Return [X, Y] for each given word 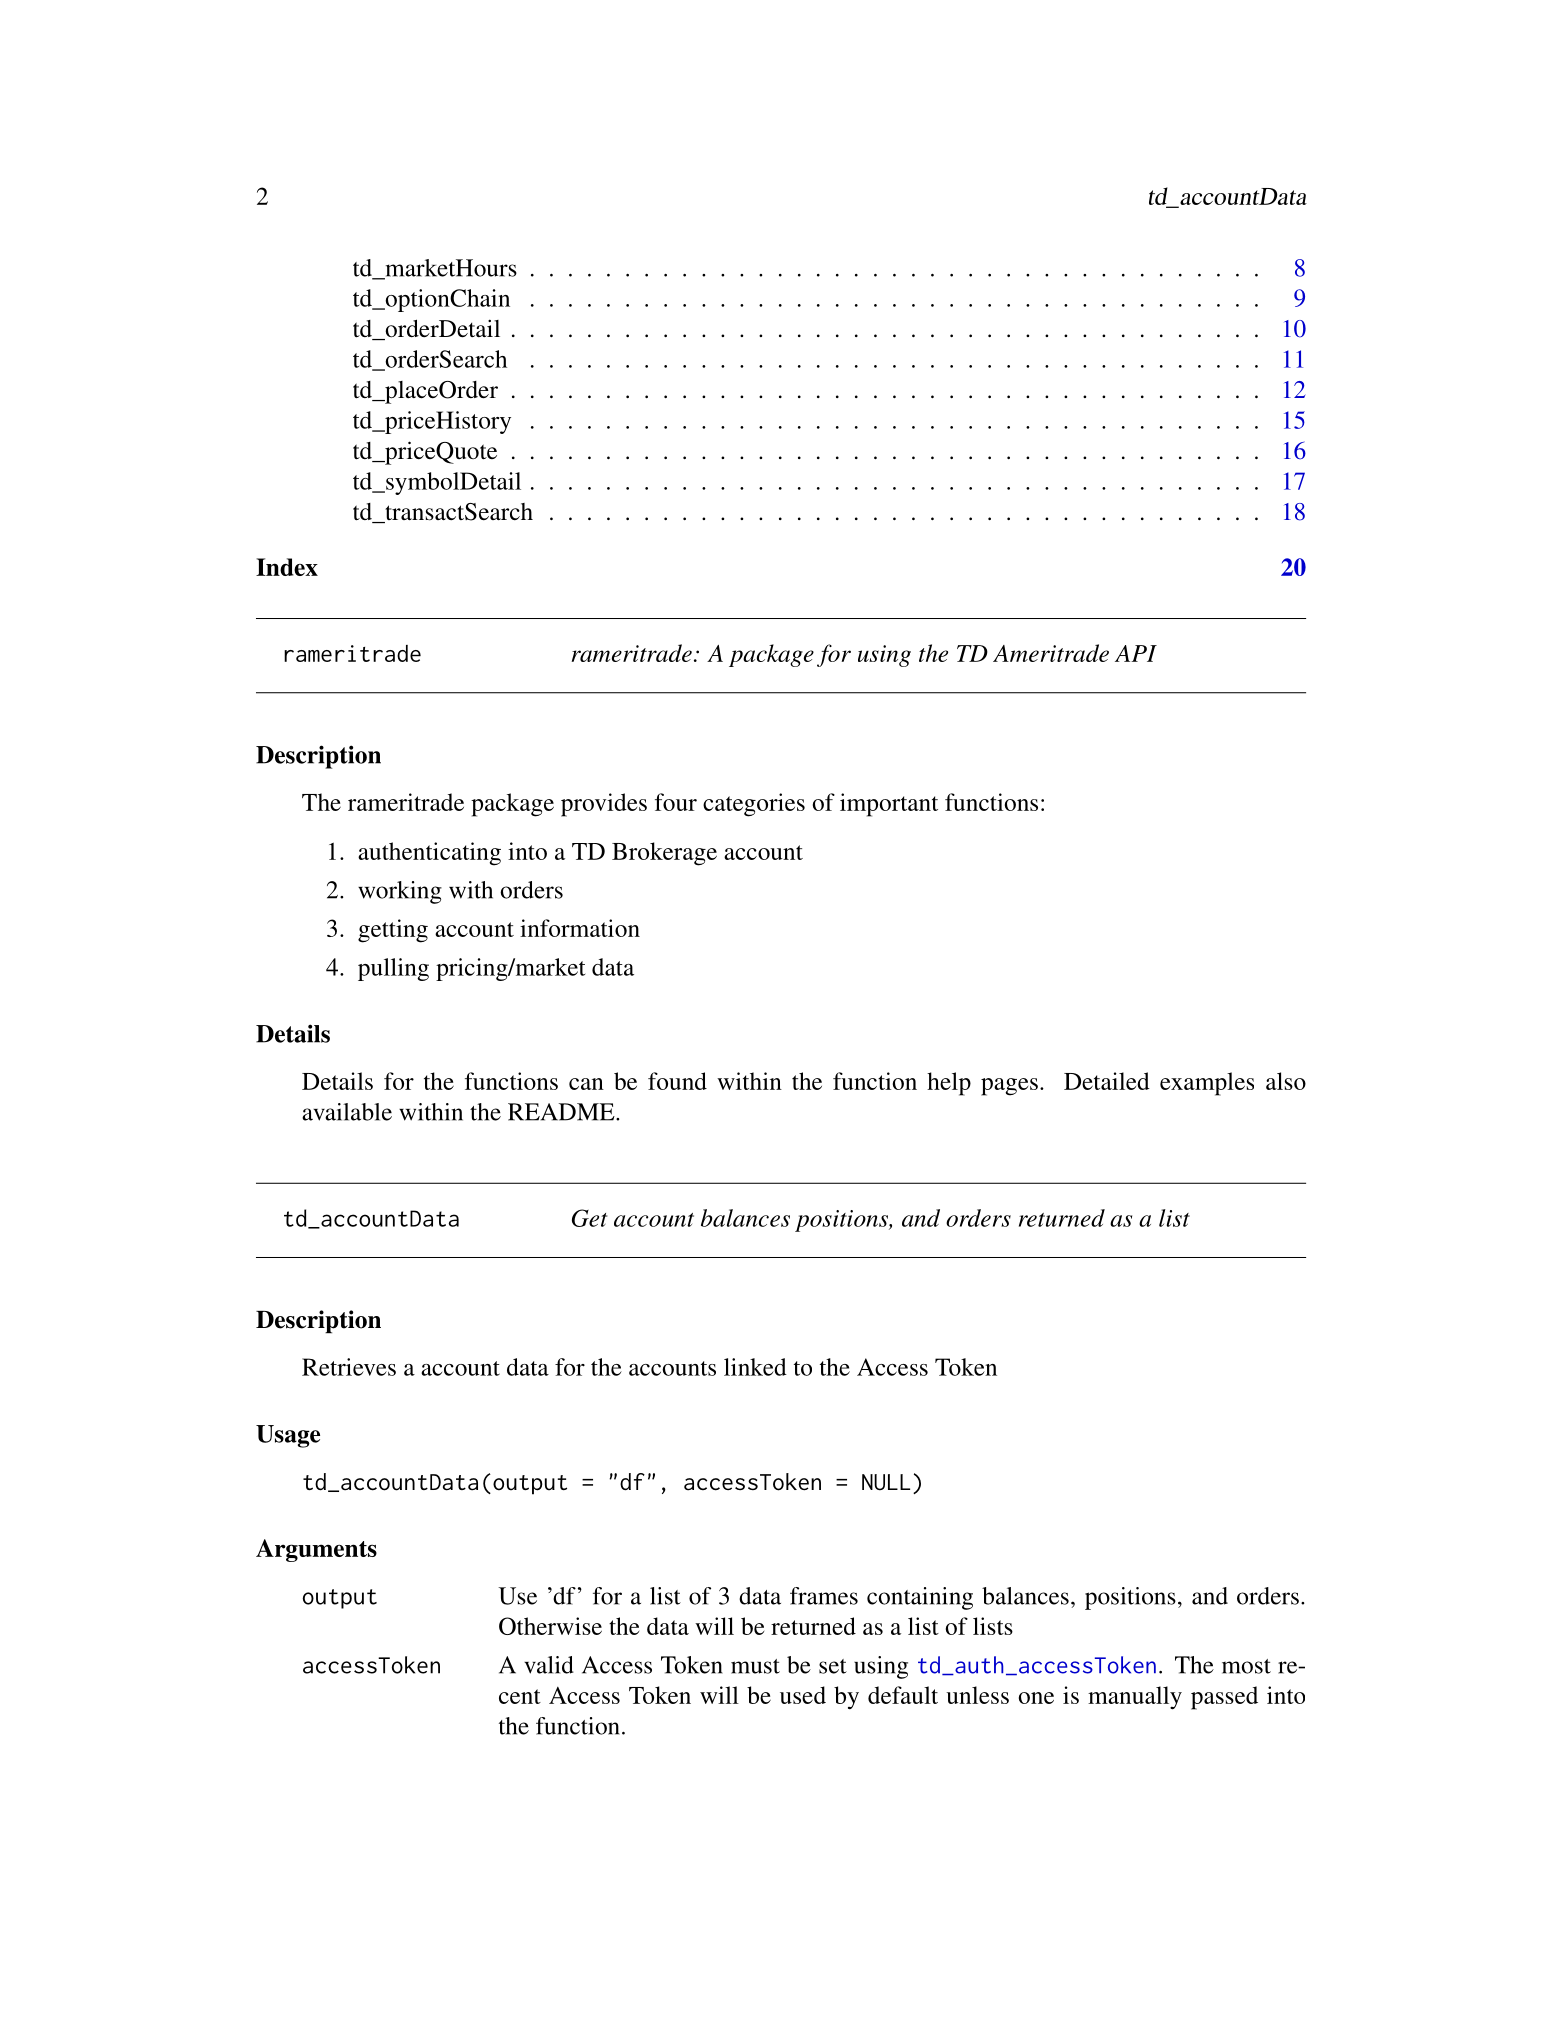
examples [1207, 1084]
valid [549, 1665]
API [1136, 653]
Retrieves [349, 1367]
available [347, 1112]
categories [754, 805]
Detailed [1107, 1081]
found [677, 1081]
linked [755, 1367]
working [400, 892]
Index [287, 567]
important [889, 805]
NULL [886, 1482]
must [755, 1666]
